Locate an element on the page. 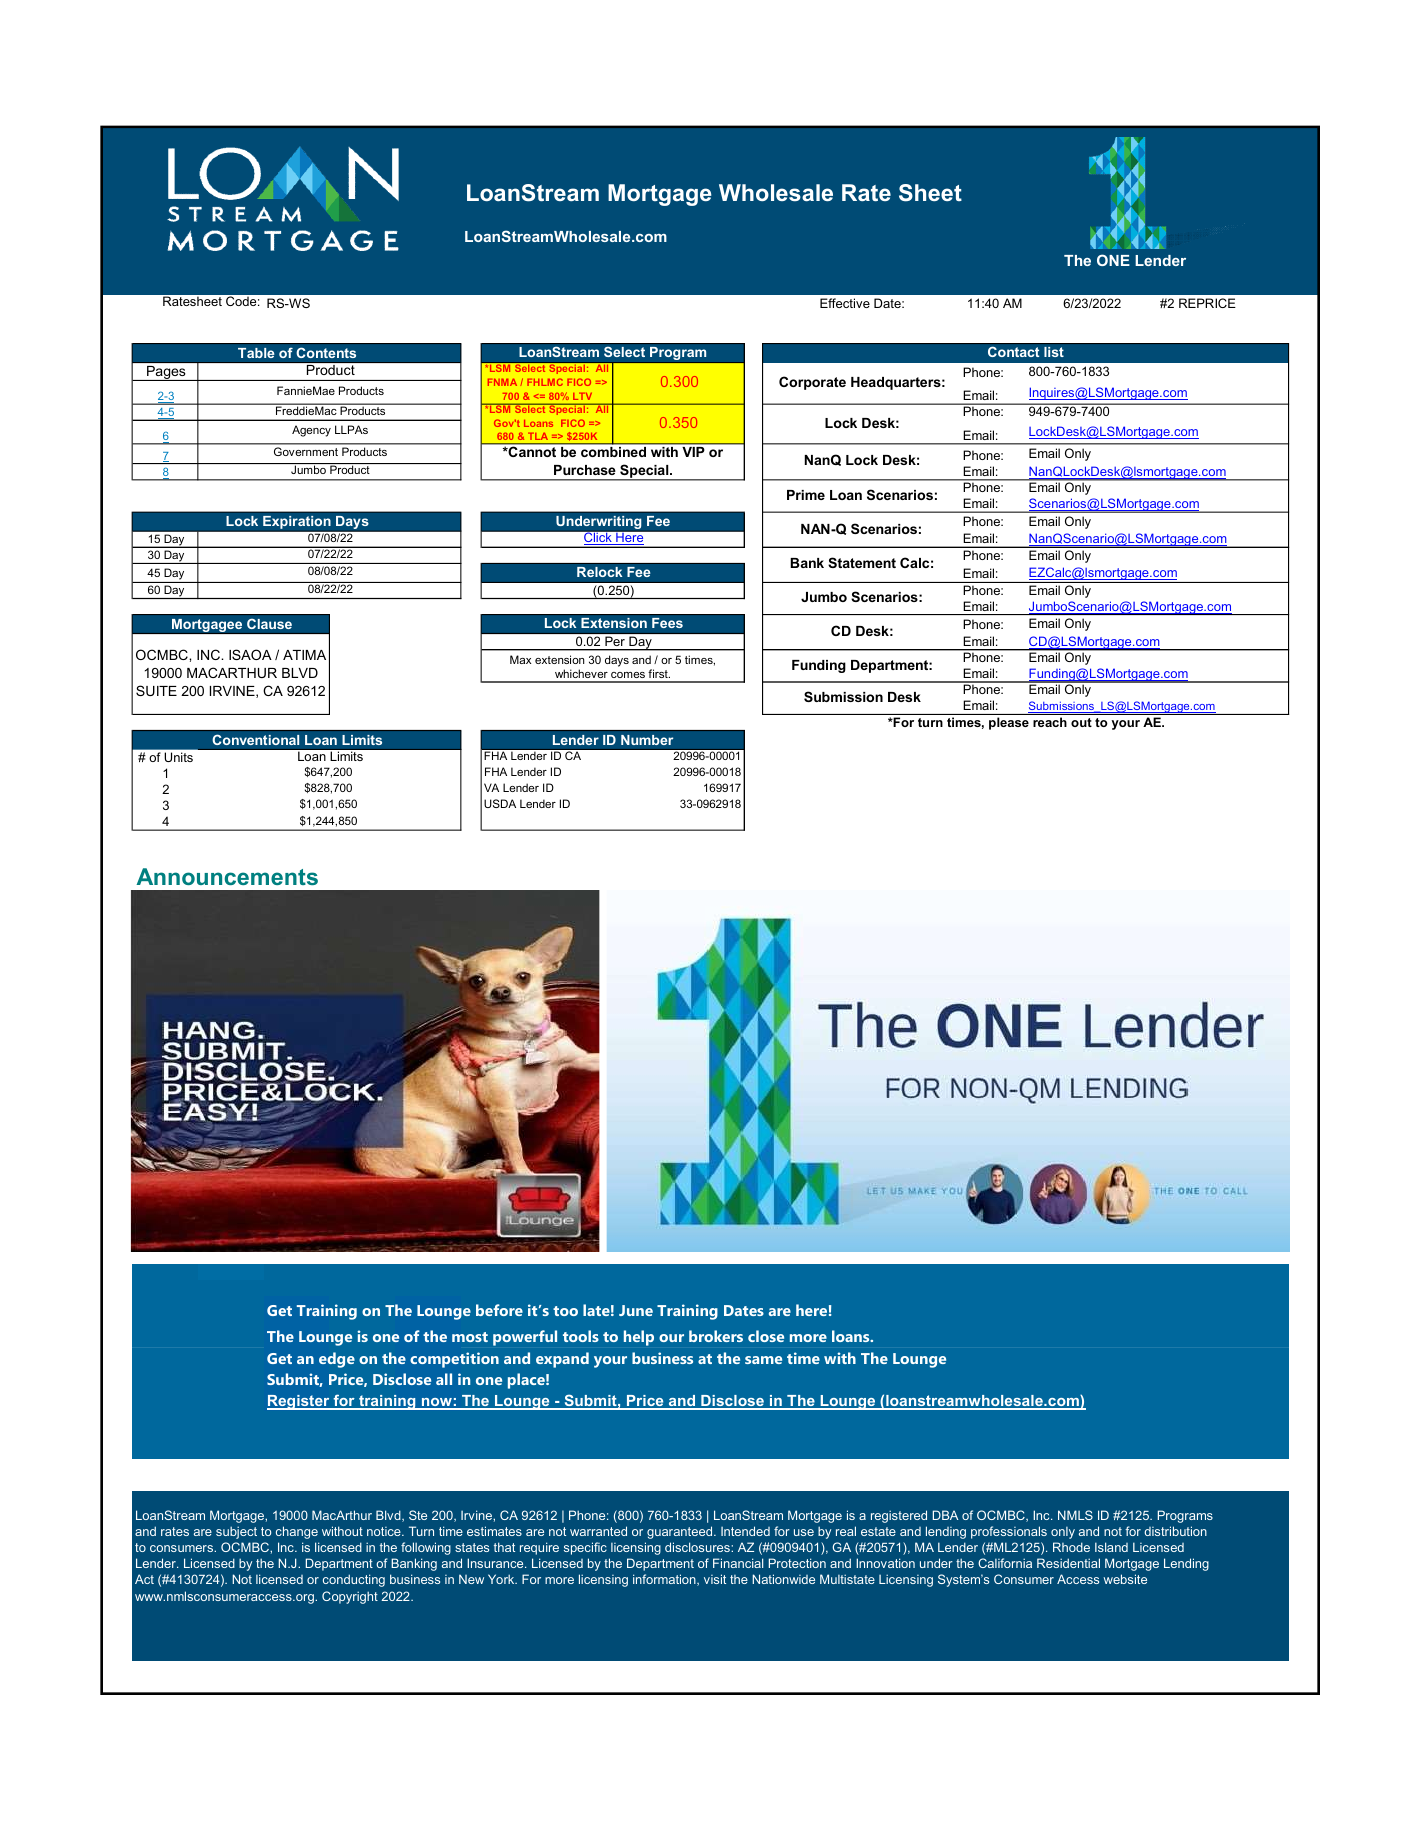 This image has width=1421, height=1838. reach is located at coordinates (1050, 722).
